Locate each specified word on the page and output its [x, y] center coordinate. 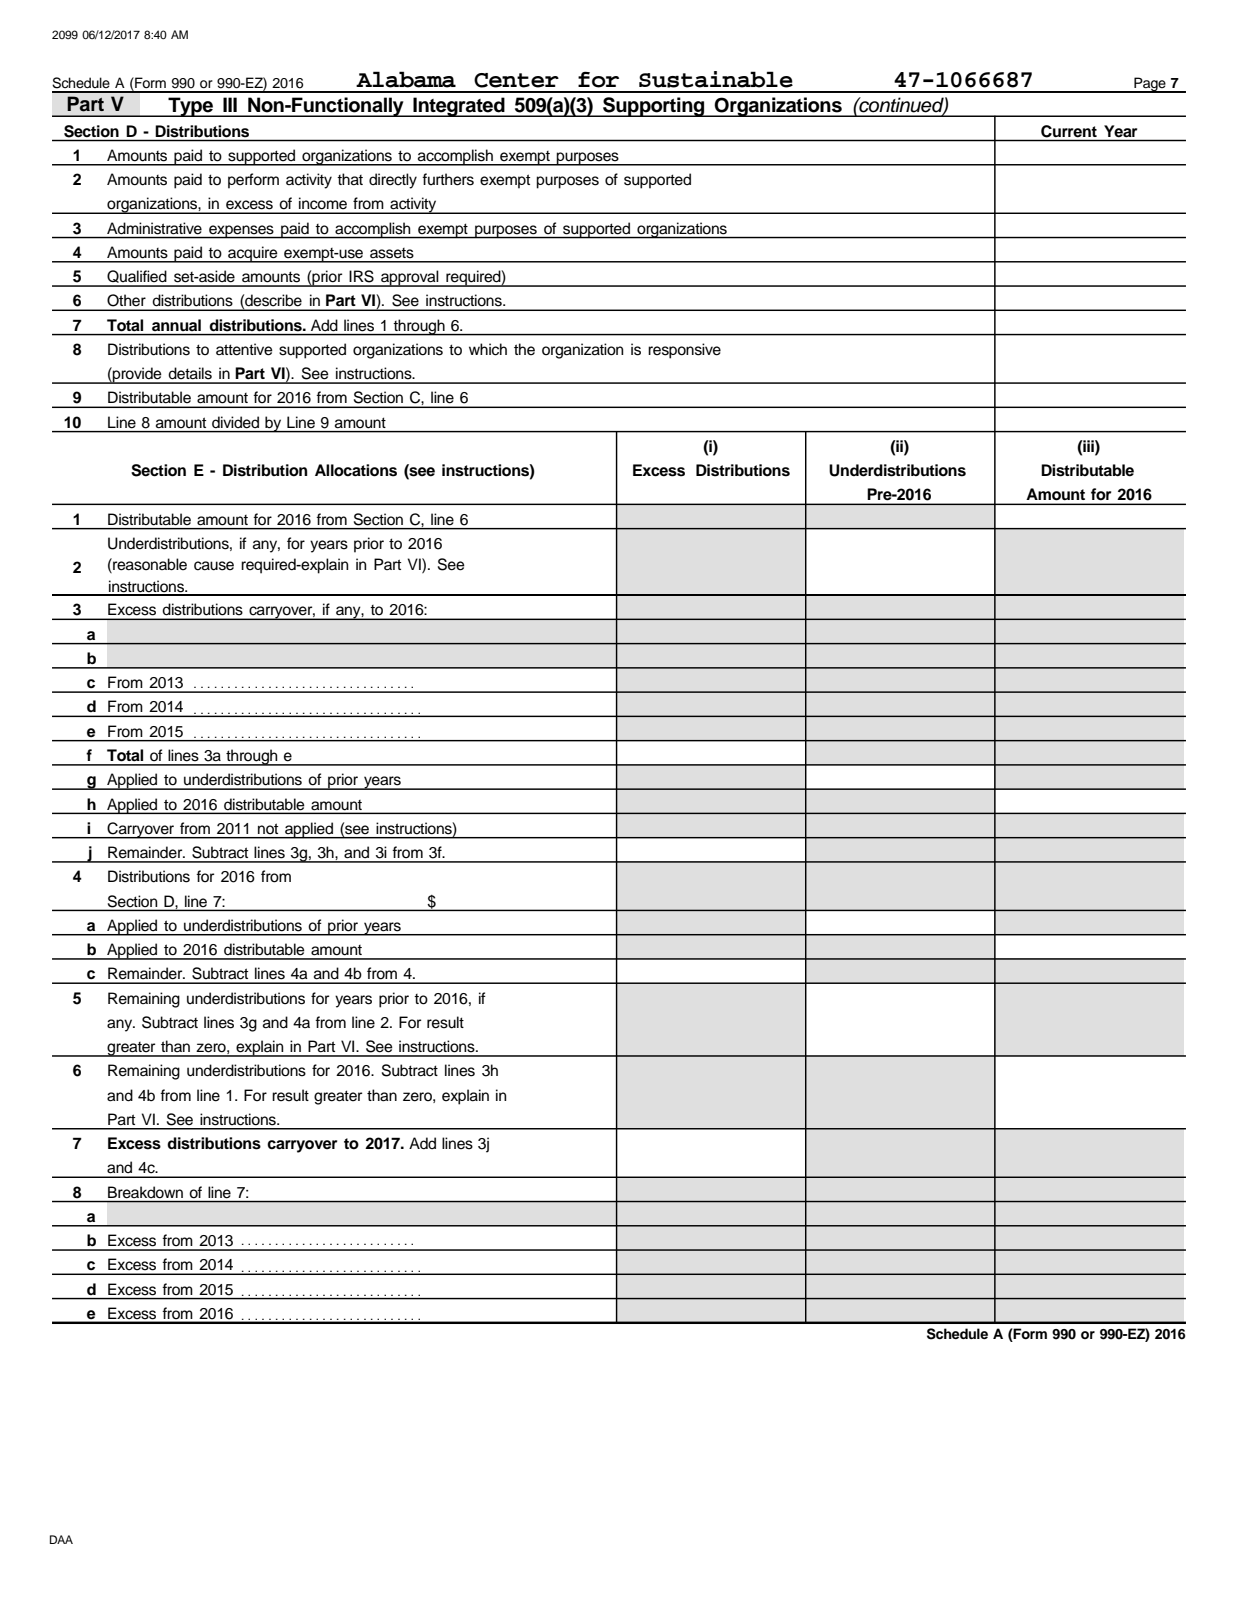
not [268, 828]
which [488, 349]
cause [214, 566]
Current [1069, 131]
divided [235, 422]
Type [190, 107]
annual [176, 325]
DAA [61, 1539]
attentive [244, 349]
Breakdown [145, 1192]
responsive [684, 351]
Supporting [654, 107]
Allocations [356, 470]
